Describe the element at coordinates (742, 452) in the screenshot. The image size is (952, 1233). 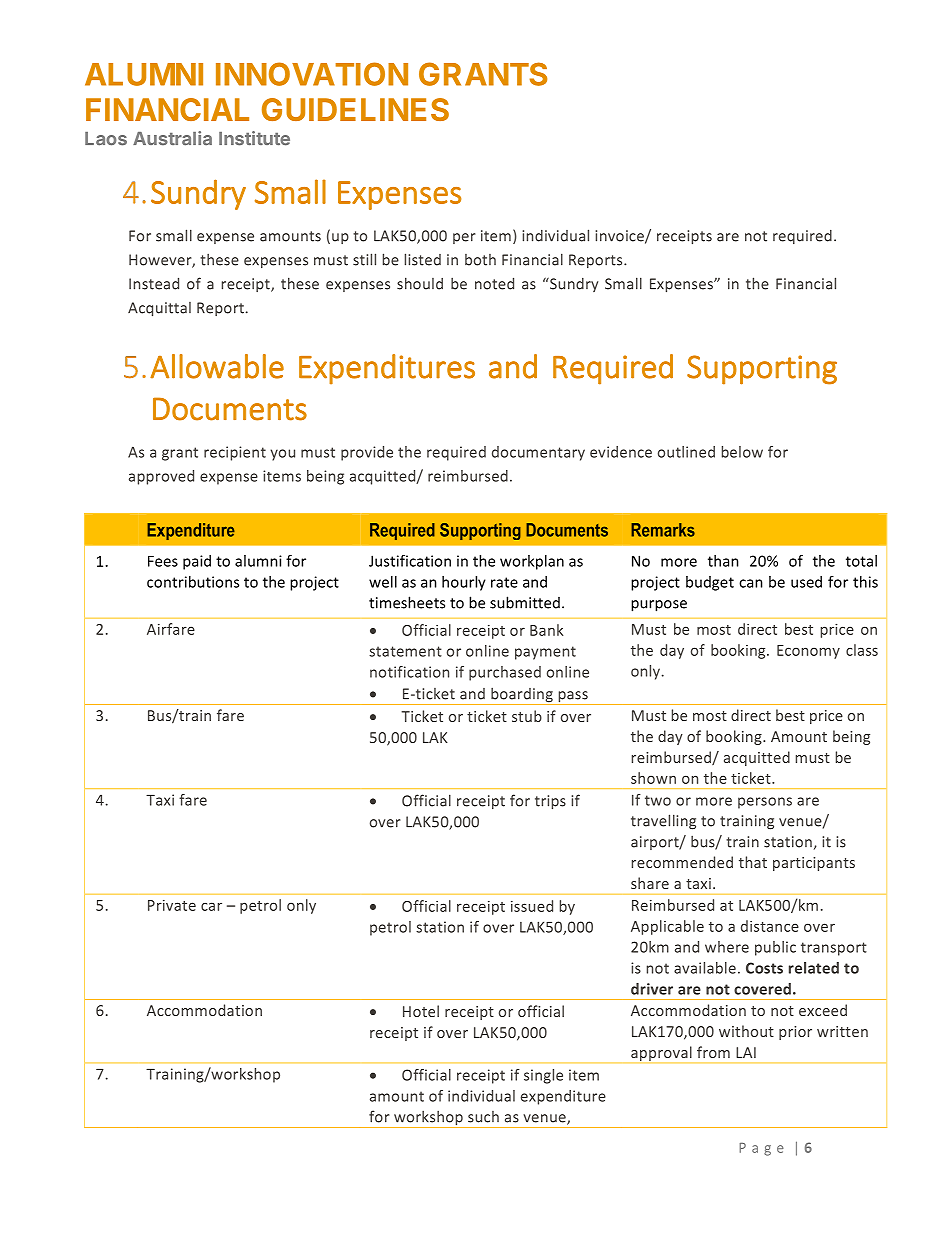
I see `below` at that location.
